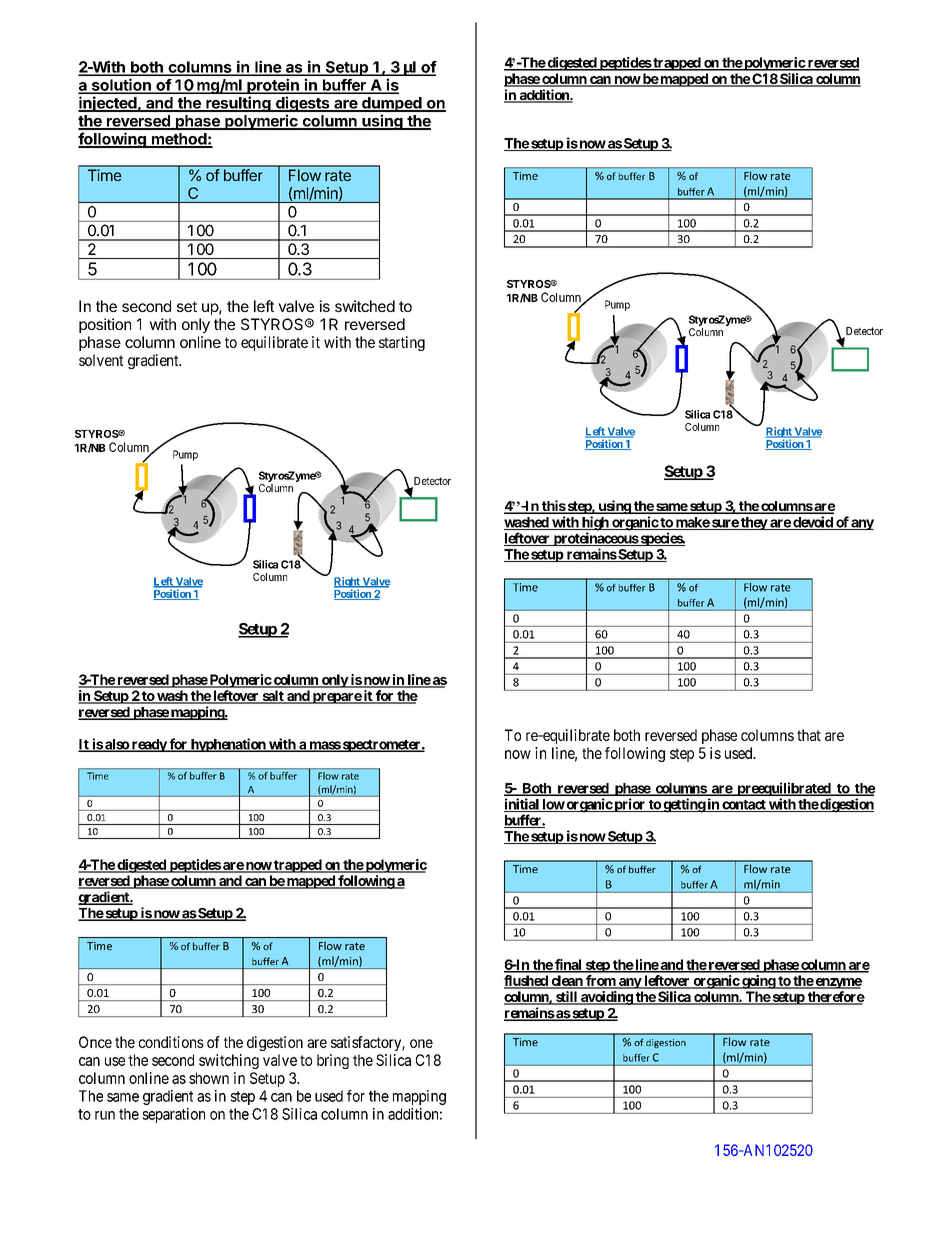 Image resolution: width=952 pixels, height=1233 pixels. I want to click on therefore, so click(835, 998).
